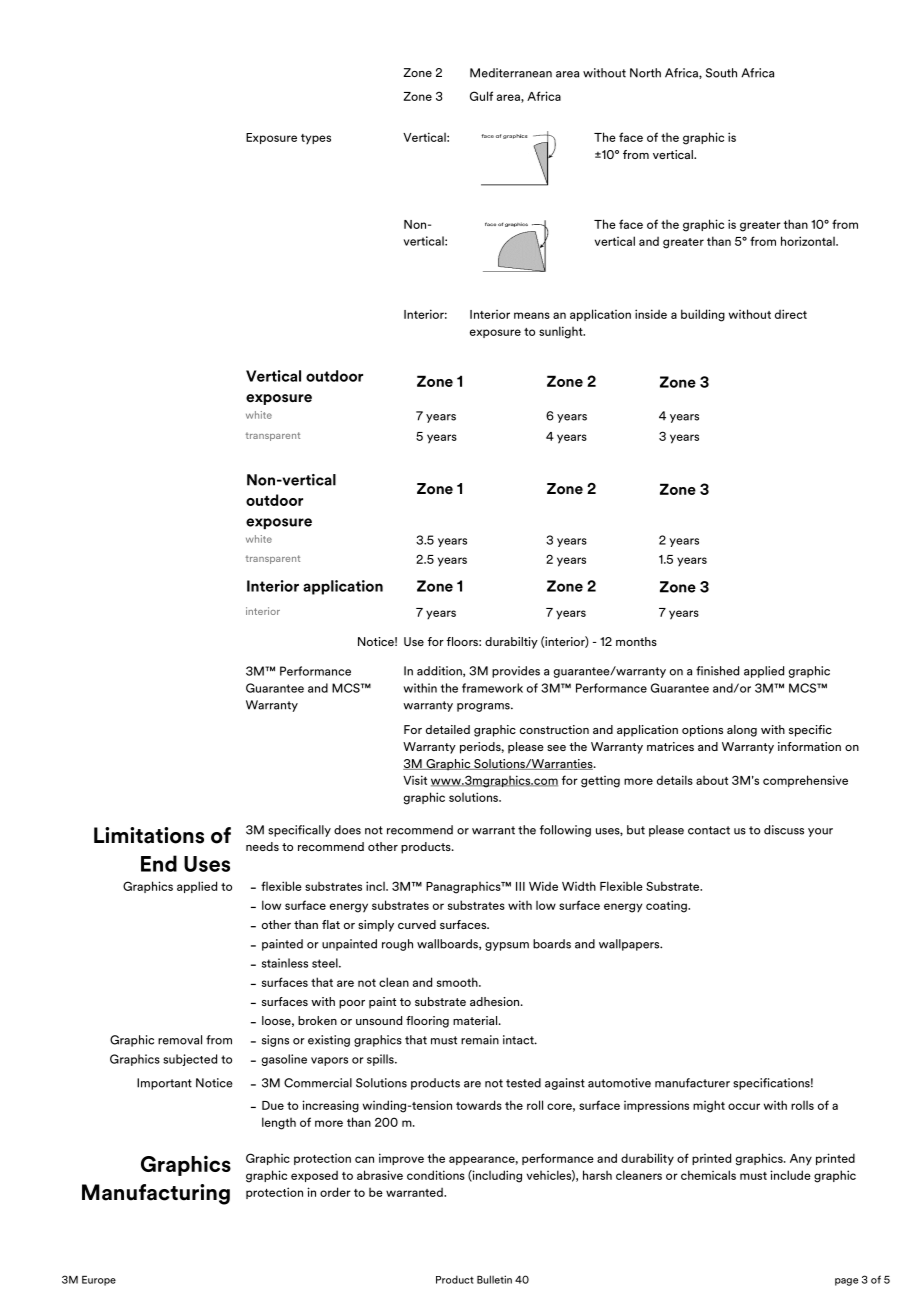 The width and height of the image is (924, 1308). What do you see at coordinates (440, 671) in the image?
I see `addition` at bounding box center [440, 671].
